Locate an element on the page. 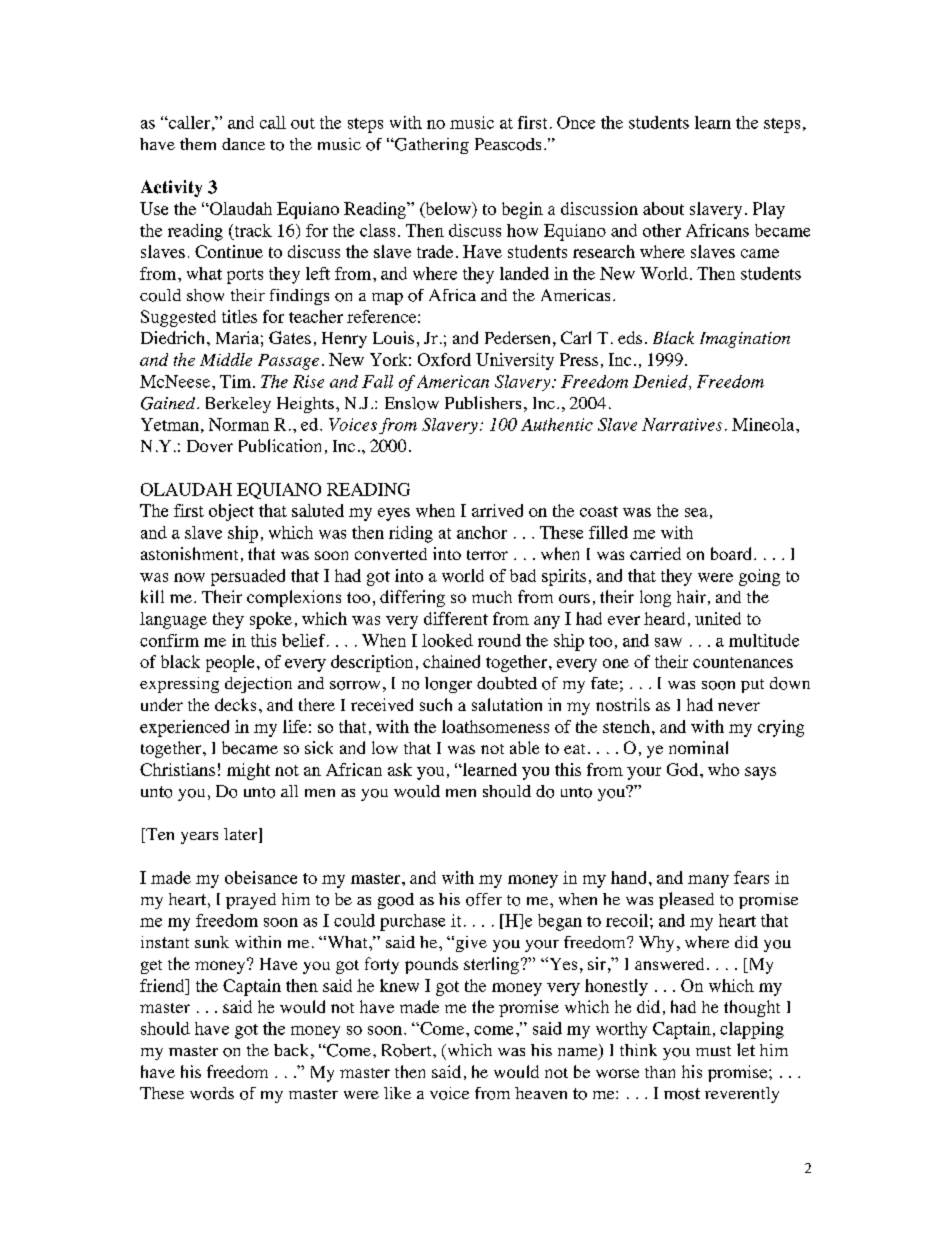 The width and height of the page is (952, 1233). dance is located at coordinates (243, 144).
